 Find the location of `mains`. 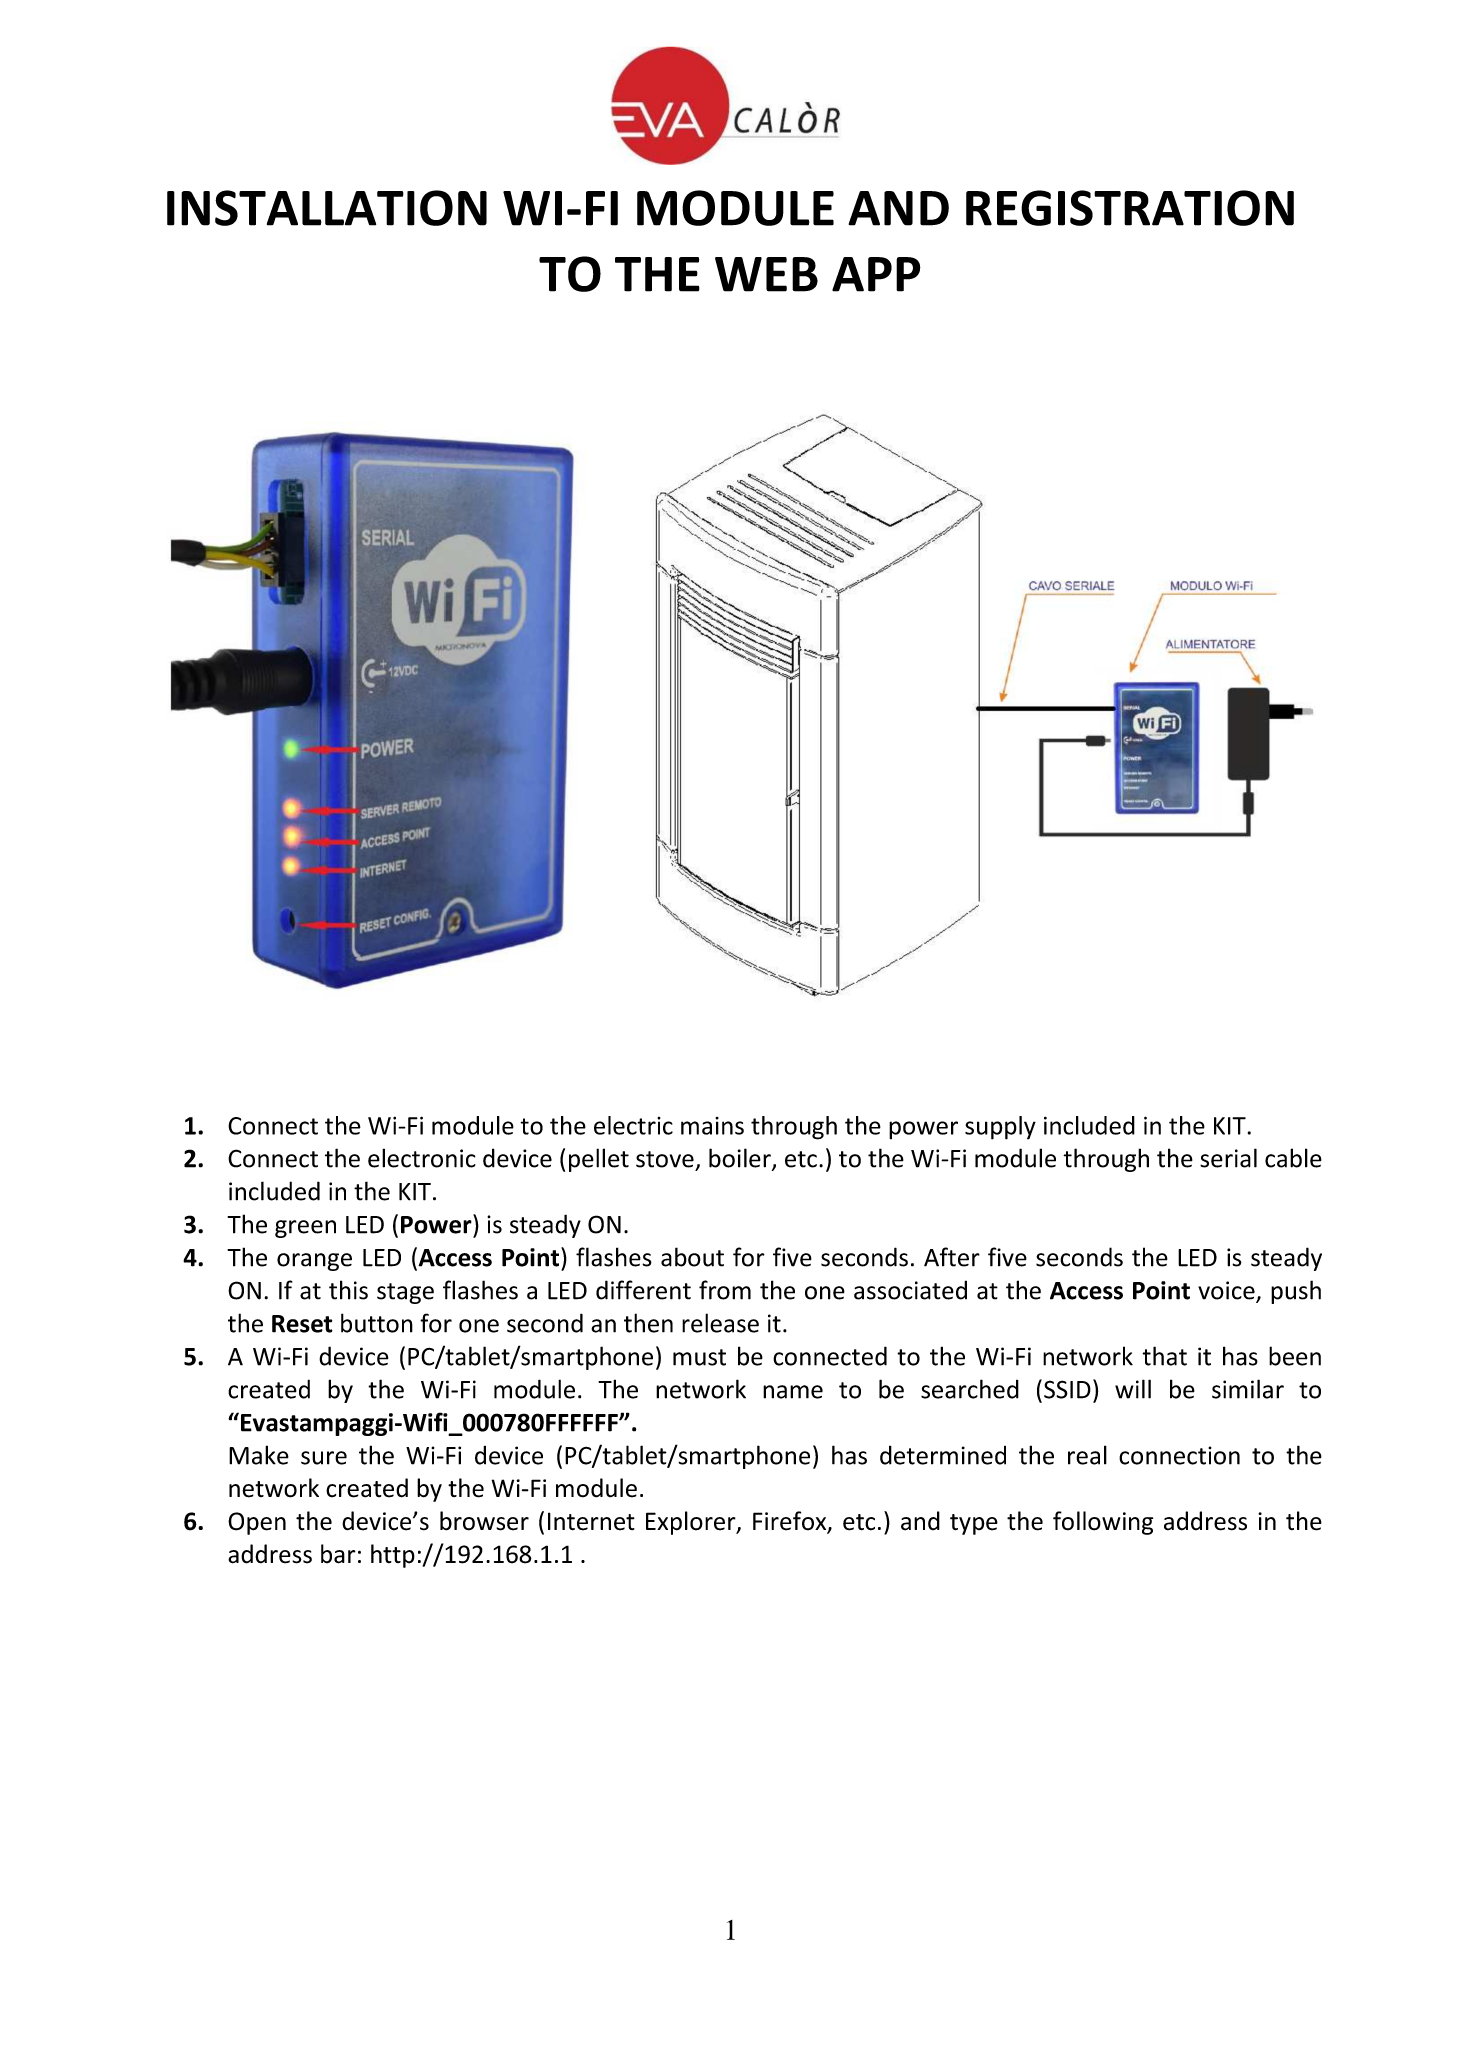

mains is located at coordinates (712, 1126).
